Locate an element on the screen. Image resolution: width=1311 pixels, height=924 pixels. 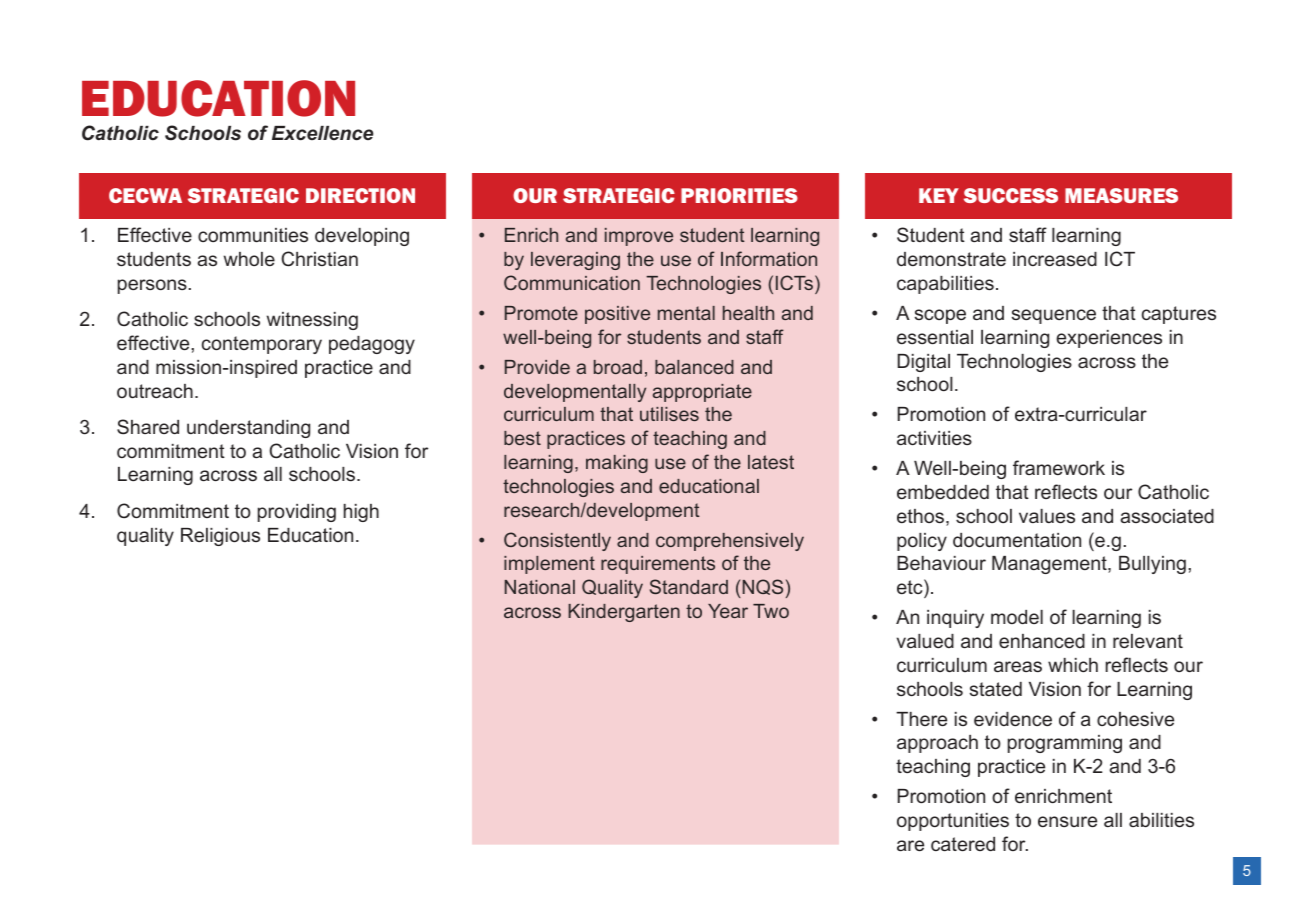
Excellence is located at coordinates (323, 133).
